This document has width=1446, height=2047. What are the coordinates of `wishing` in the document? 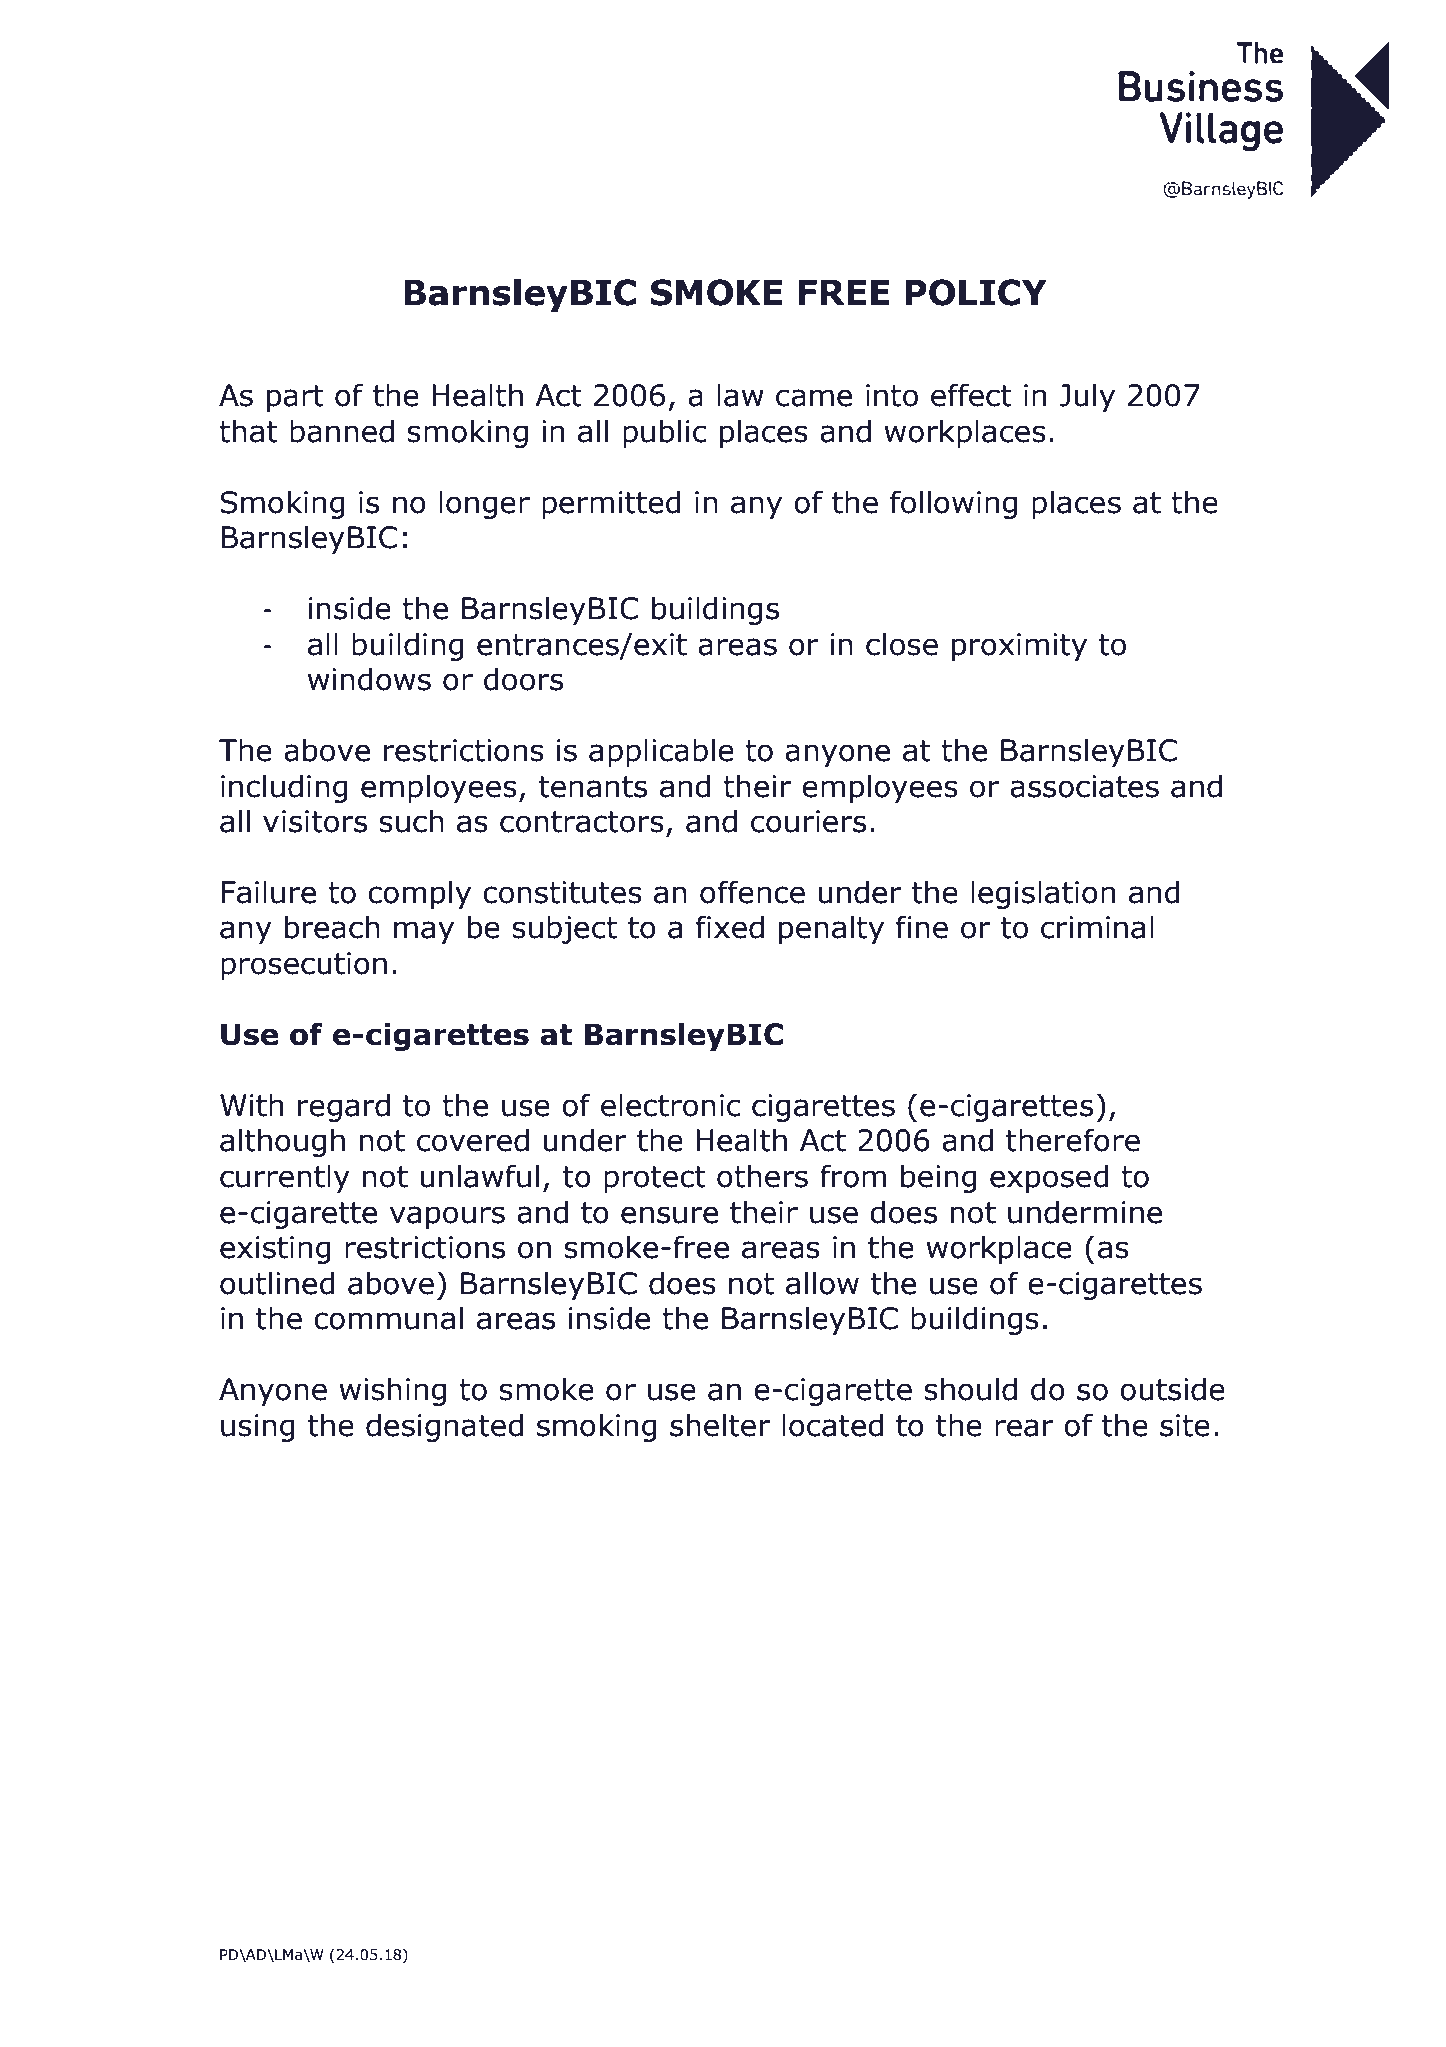 It's located at (392, 1391).
